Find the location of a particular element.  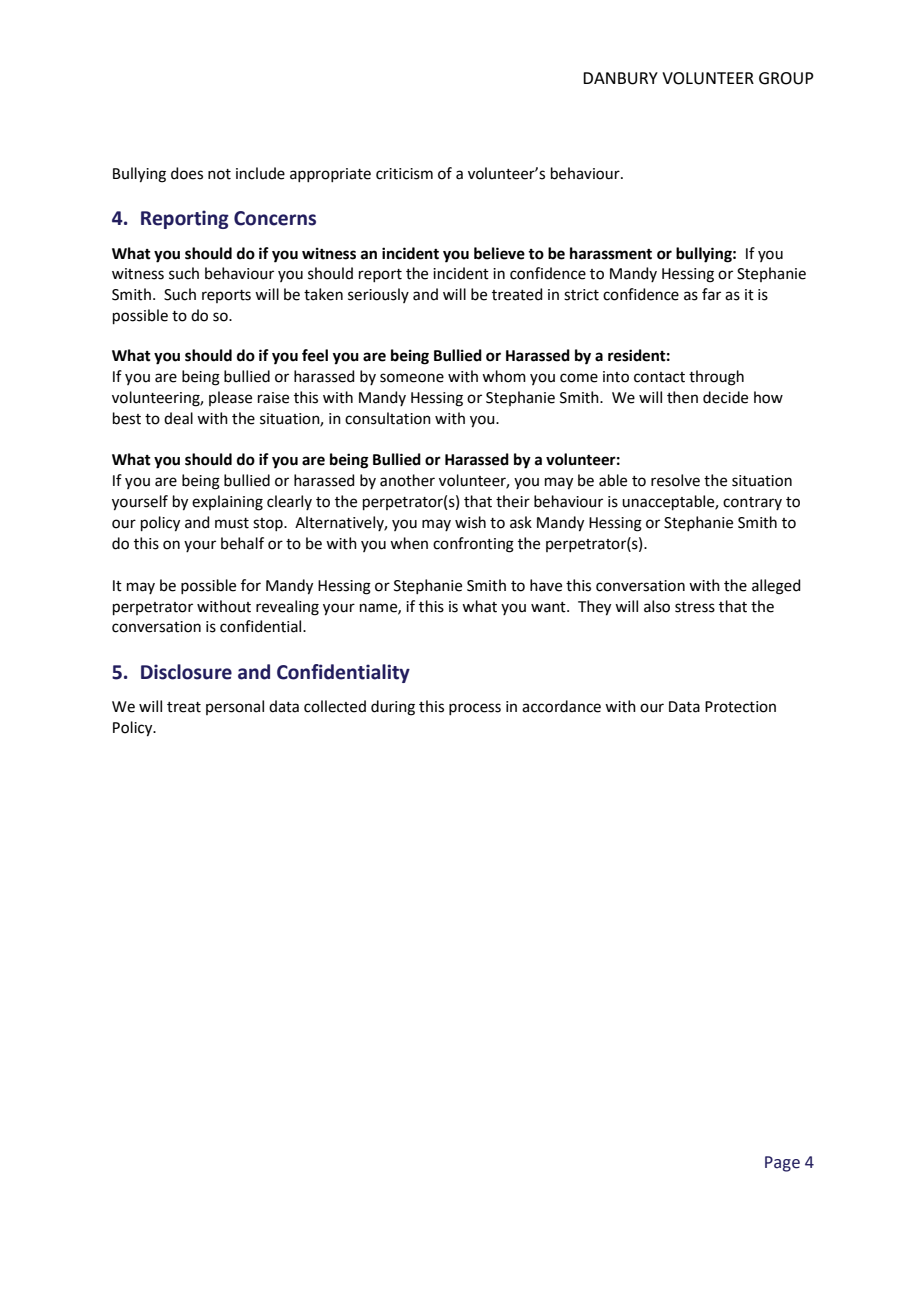

through is located at coordinates (716, 378).
